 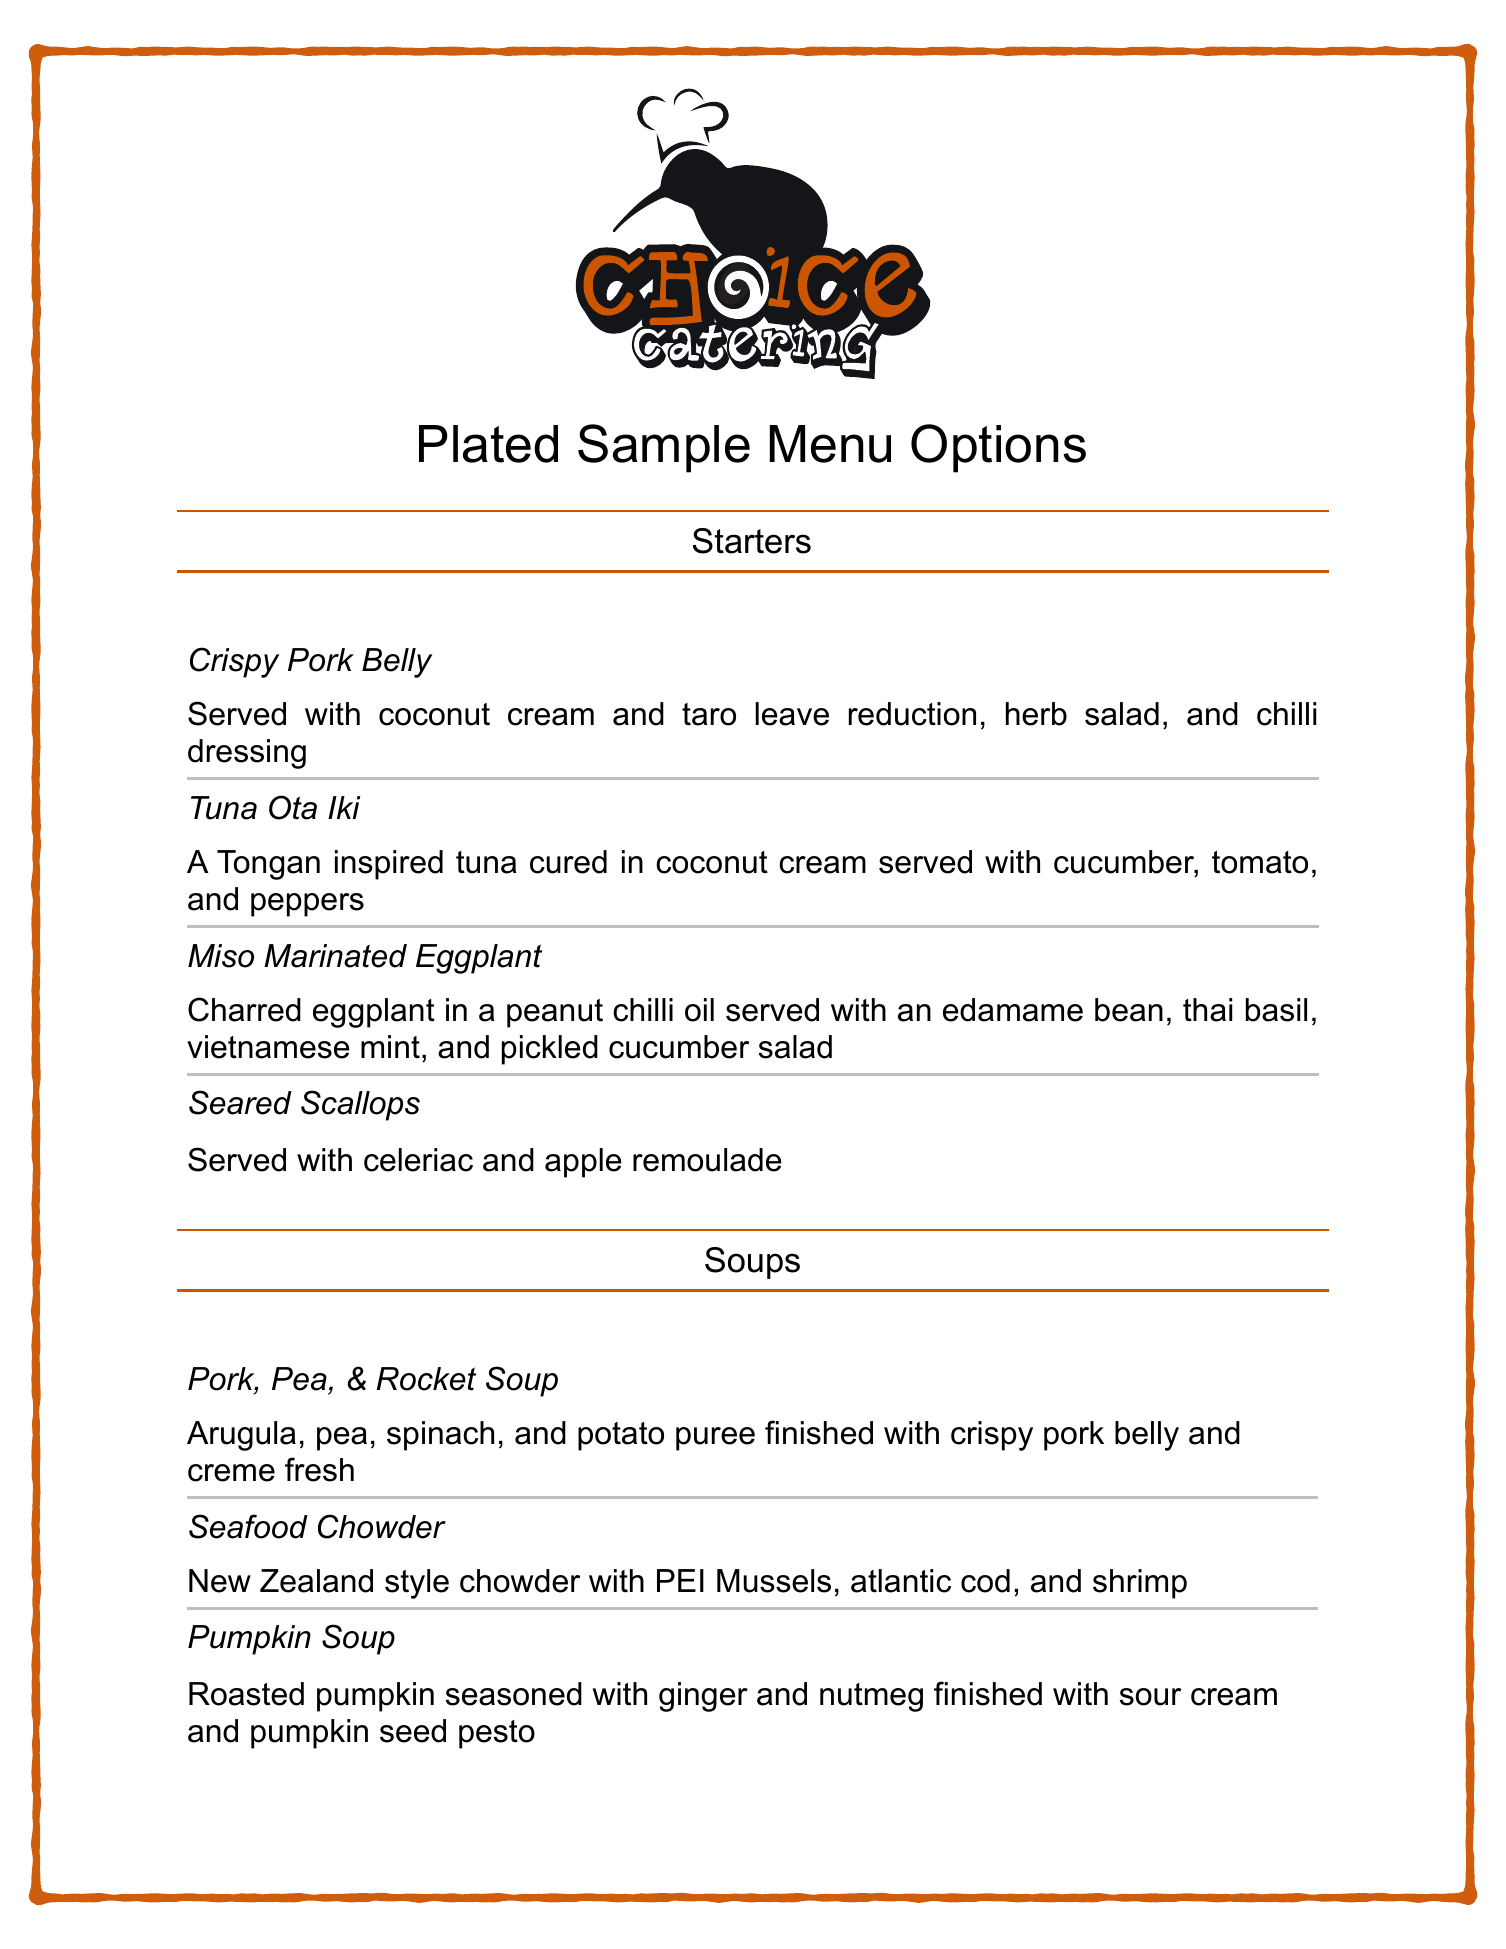 I want to click on oil, so click(x=699, y=1010).
